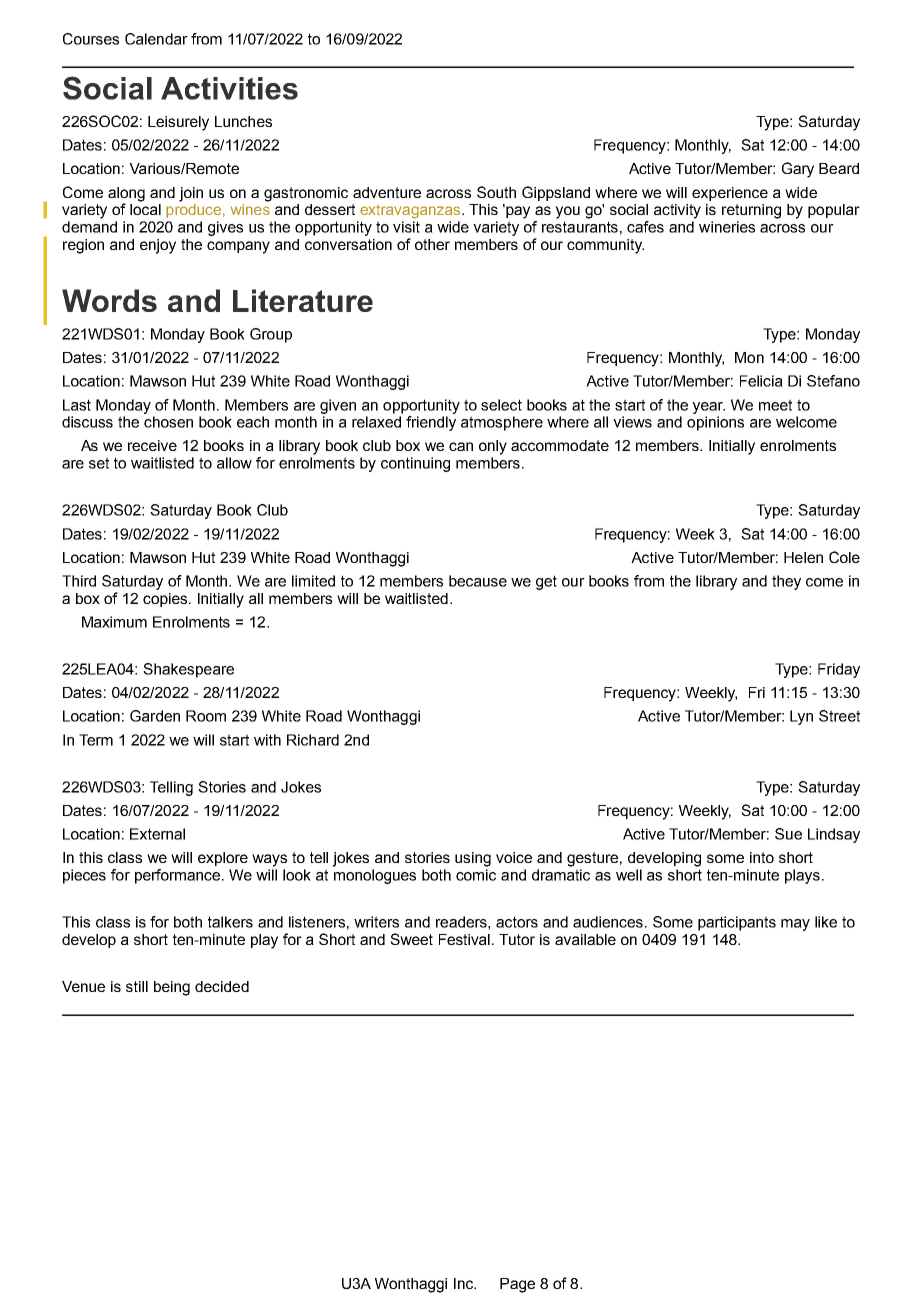 The image size is (924, 1308). I want to click on Page, so click(517, 1285).
